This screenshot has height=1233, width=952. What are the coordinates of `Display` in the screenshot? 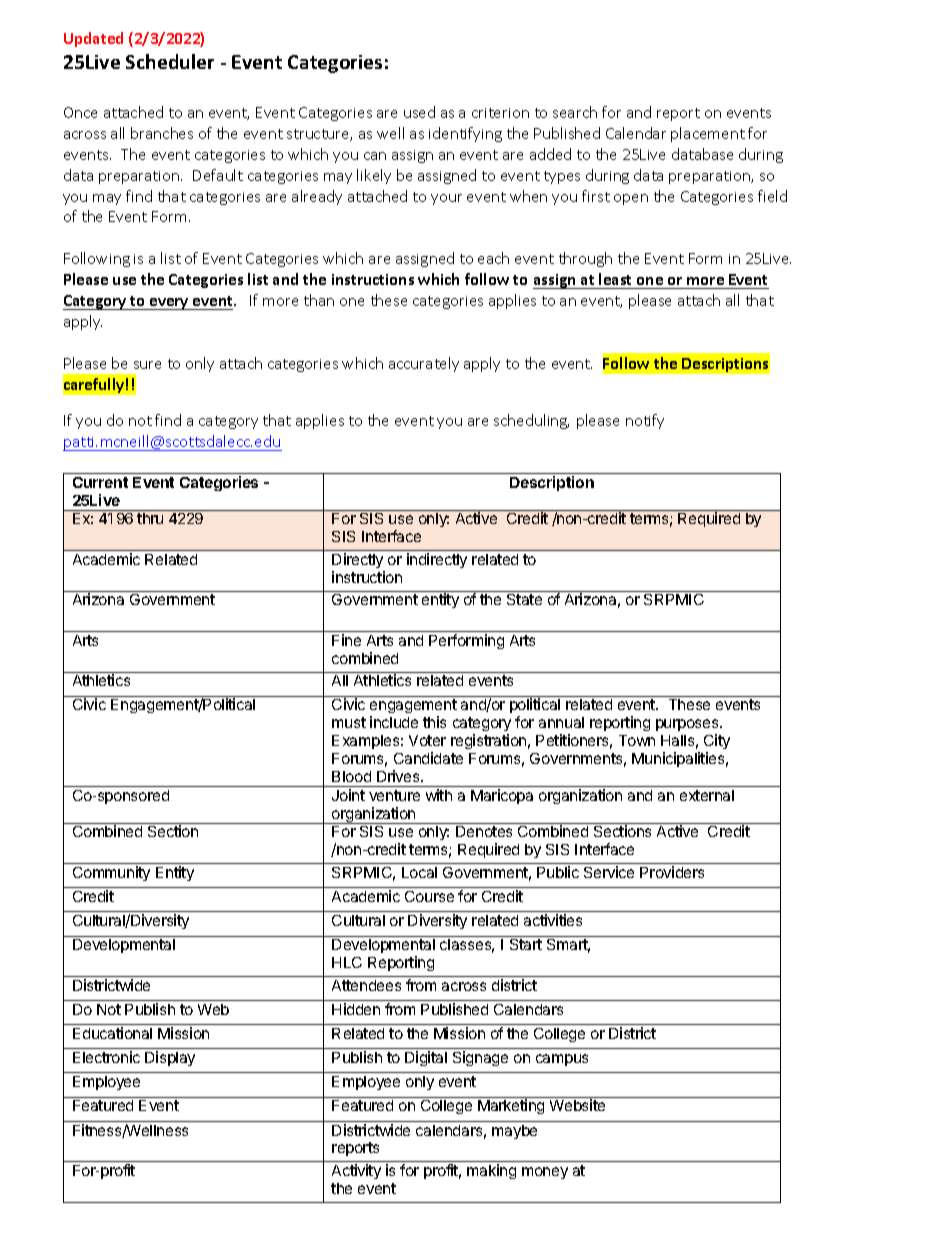 It's located at (170, 1058).
